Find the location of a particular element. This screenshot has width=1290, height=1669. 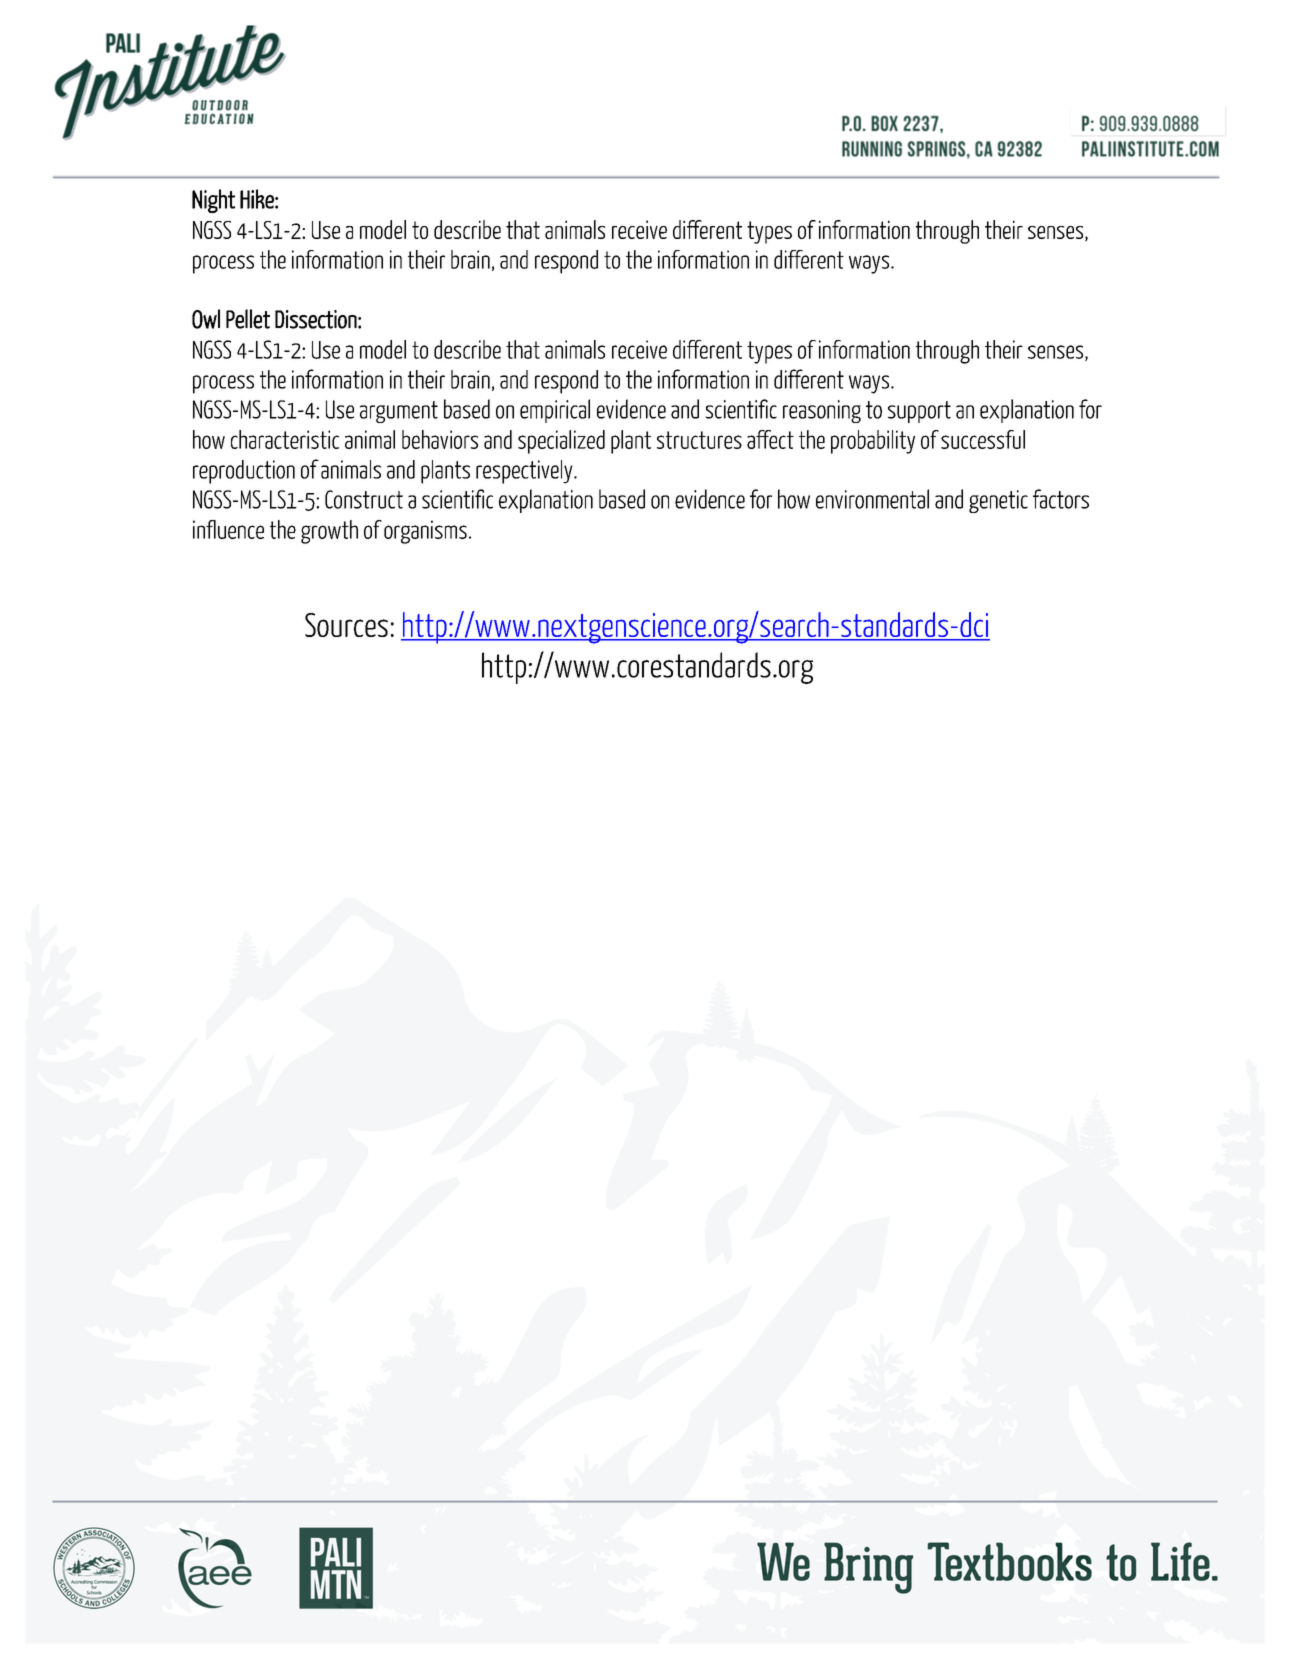

argument is located at coordinates (399, 412).
